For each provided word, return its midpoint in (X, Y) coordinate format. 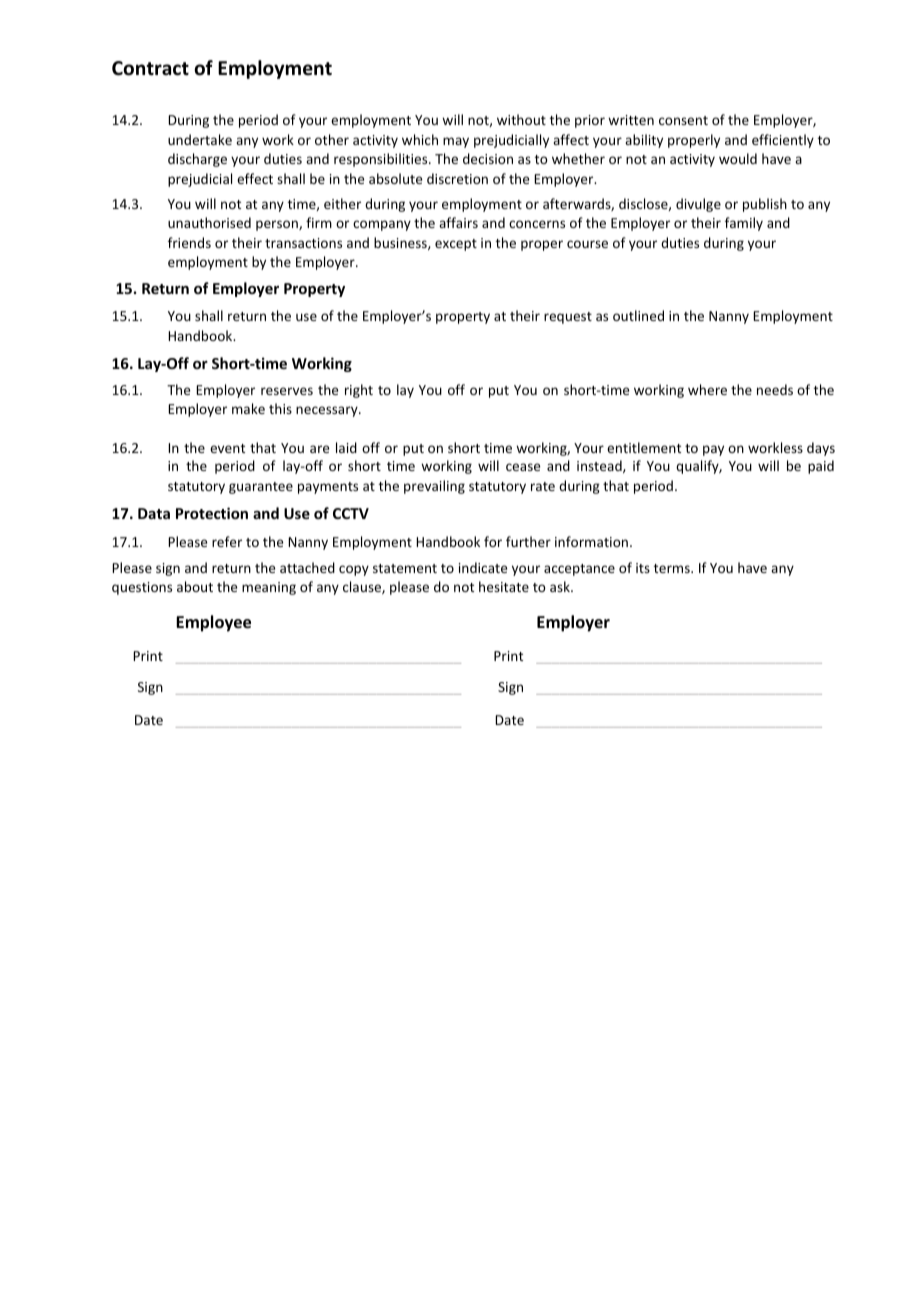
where (707, 389)
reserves (287, 391)
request (568, 318)
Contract (150, 68)
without (521, 119)
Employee (213, 623)
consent (683, 120)
